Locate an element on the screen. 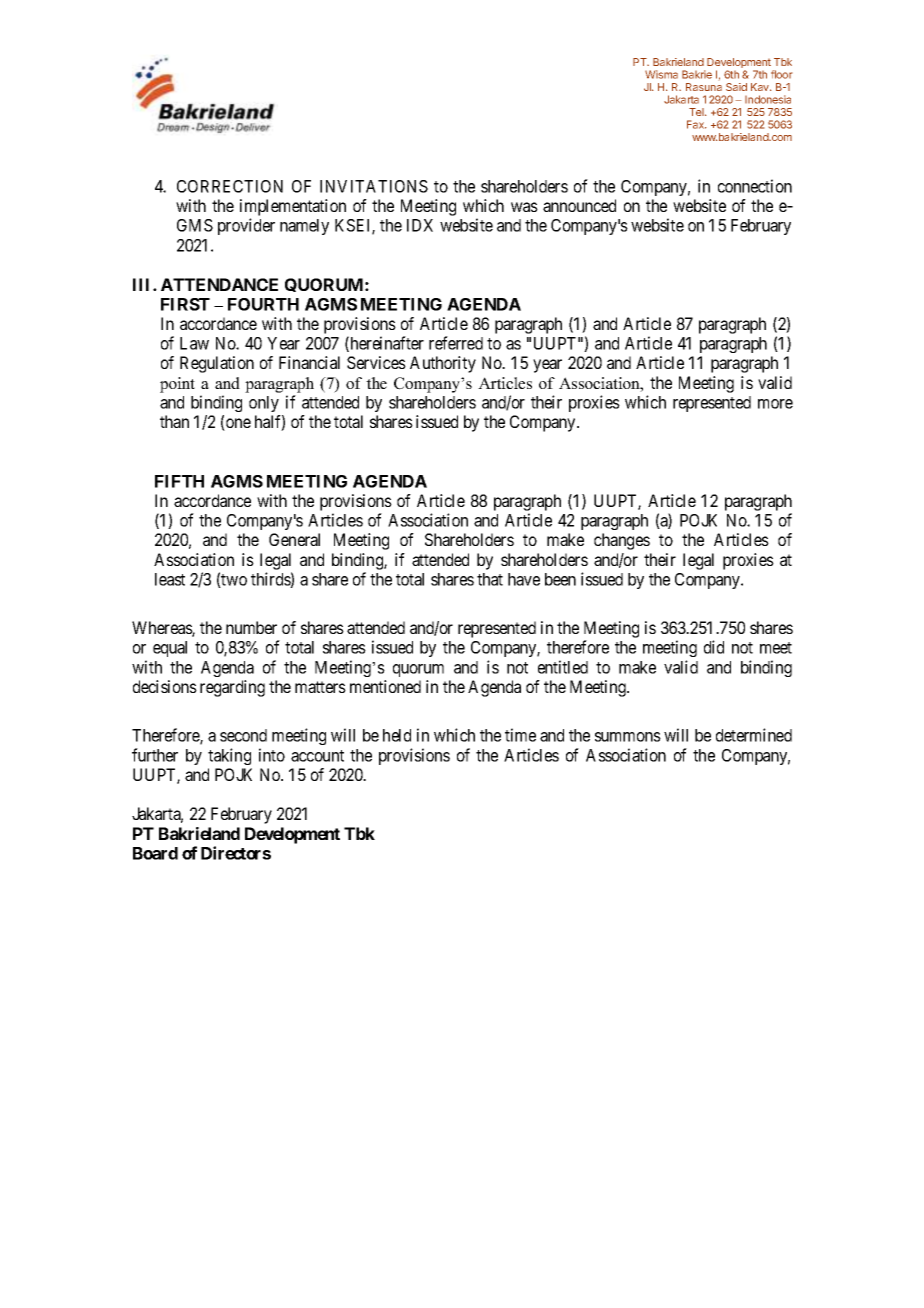  CORRECTION is located at coordinates (230, 186).
